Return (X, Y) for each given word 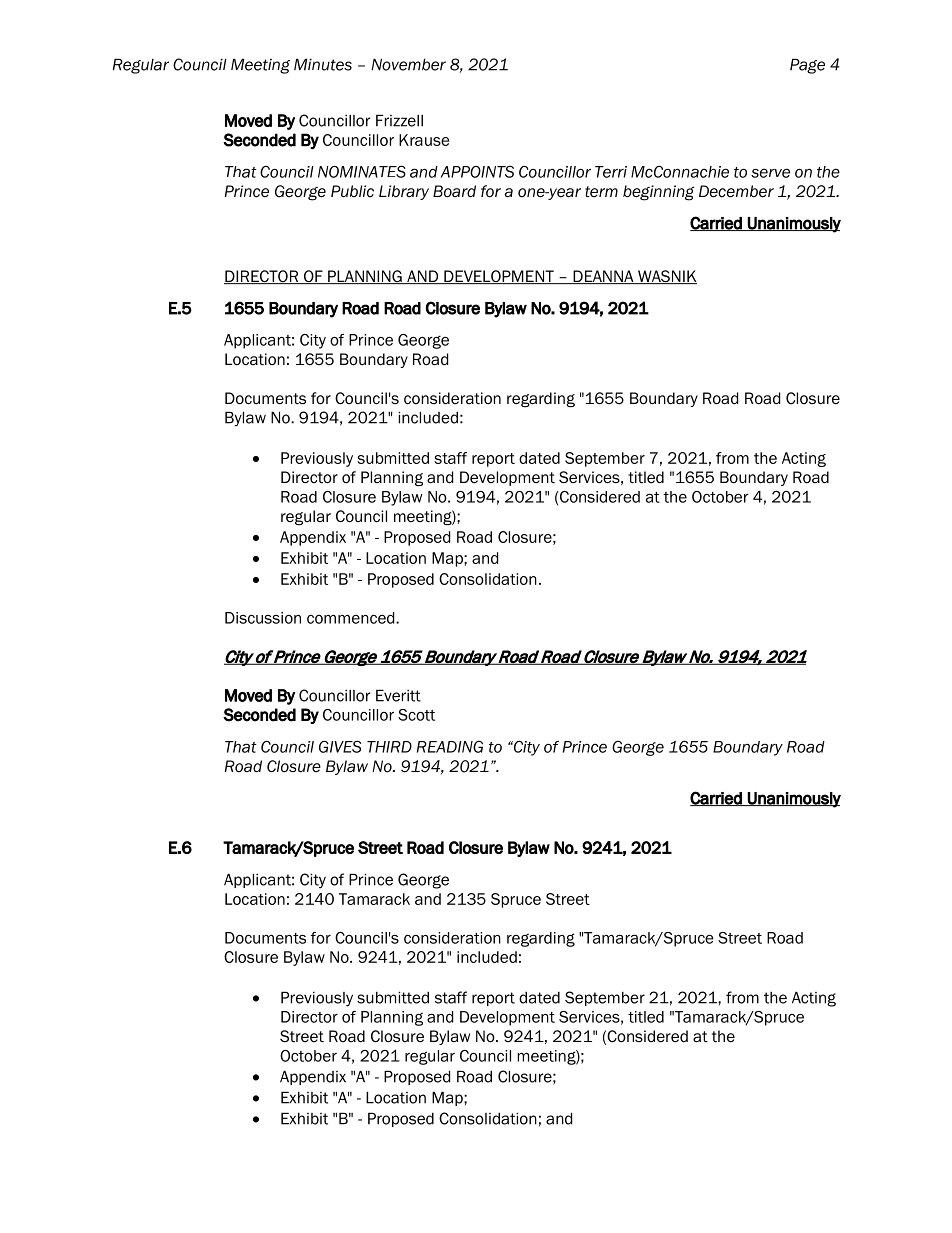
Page (807, 66)
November (409, 64)
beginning (659, 193)
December (736, 191)
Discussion (263, 618)
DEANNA (603, 277)
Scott (416, 715)
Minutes (323, 64)
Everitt (398, 695)
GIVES (340, 746)
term (601, 192)
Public (352, 191)
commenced (352, 618)
